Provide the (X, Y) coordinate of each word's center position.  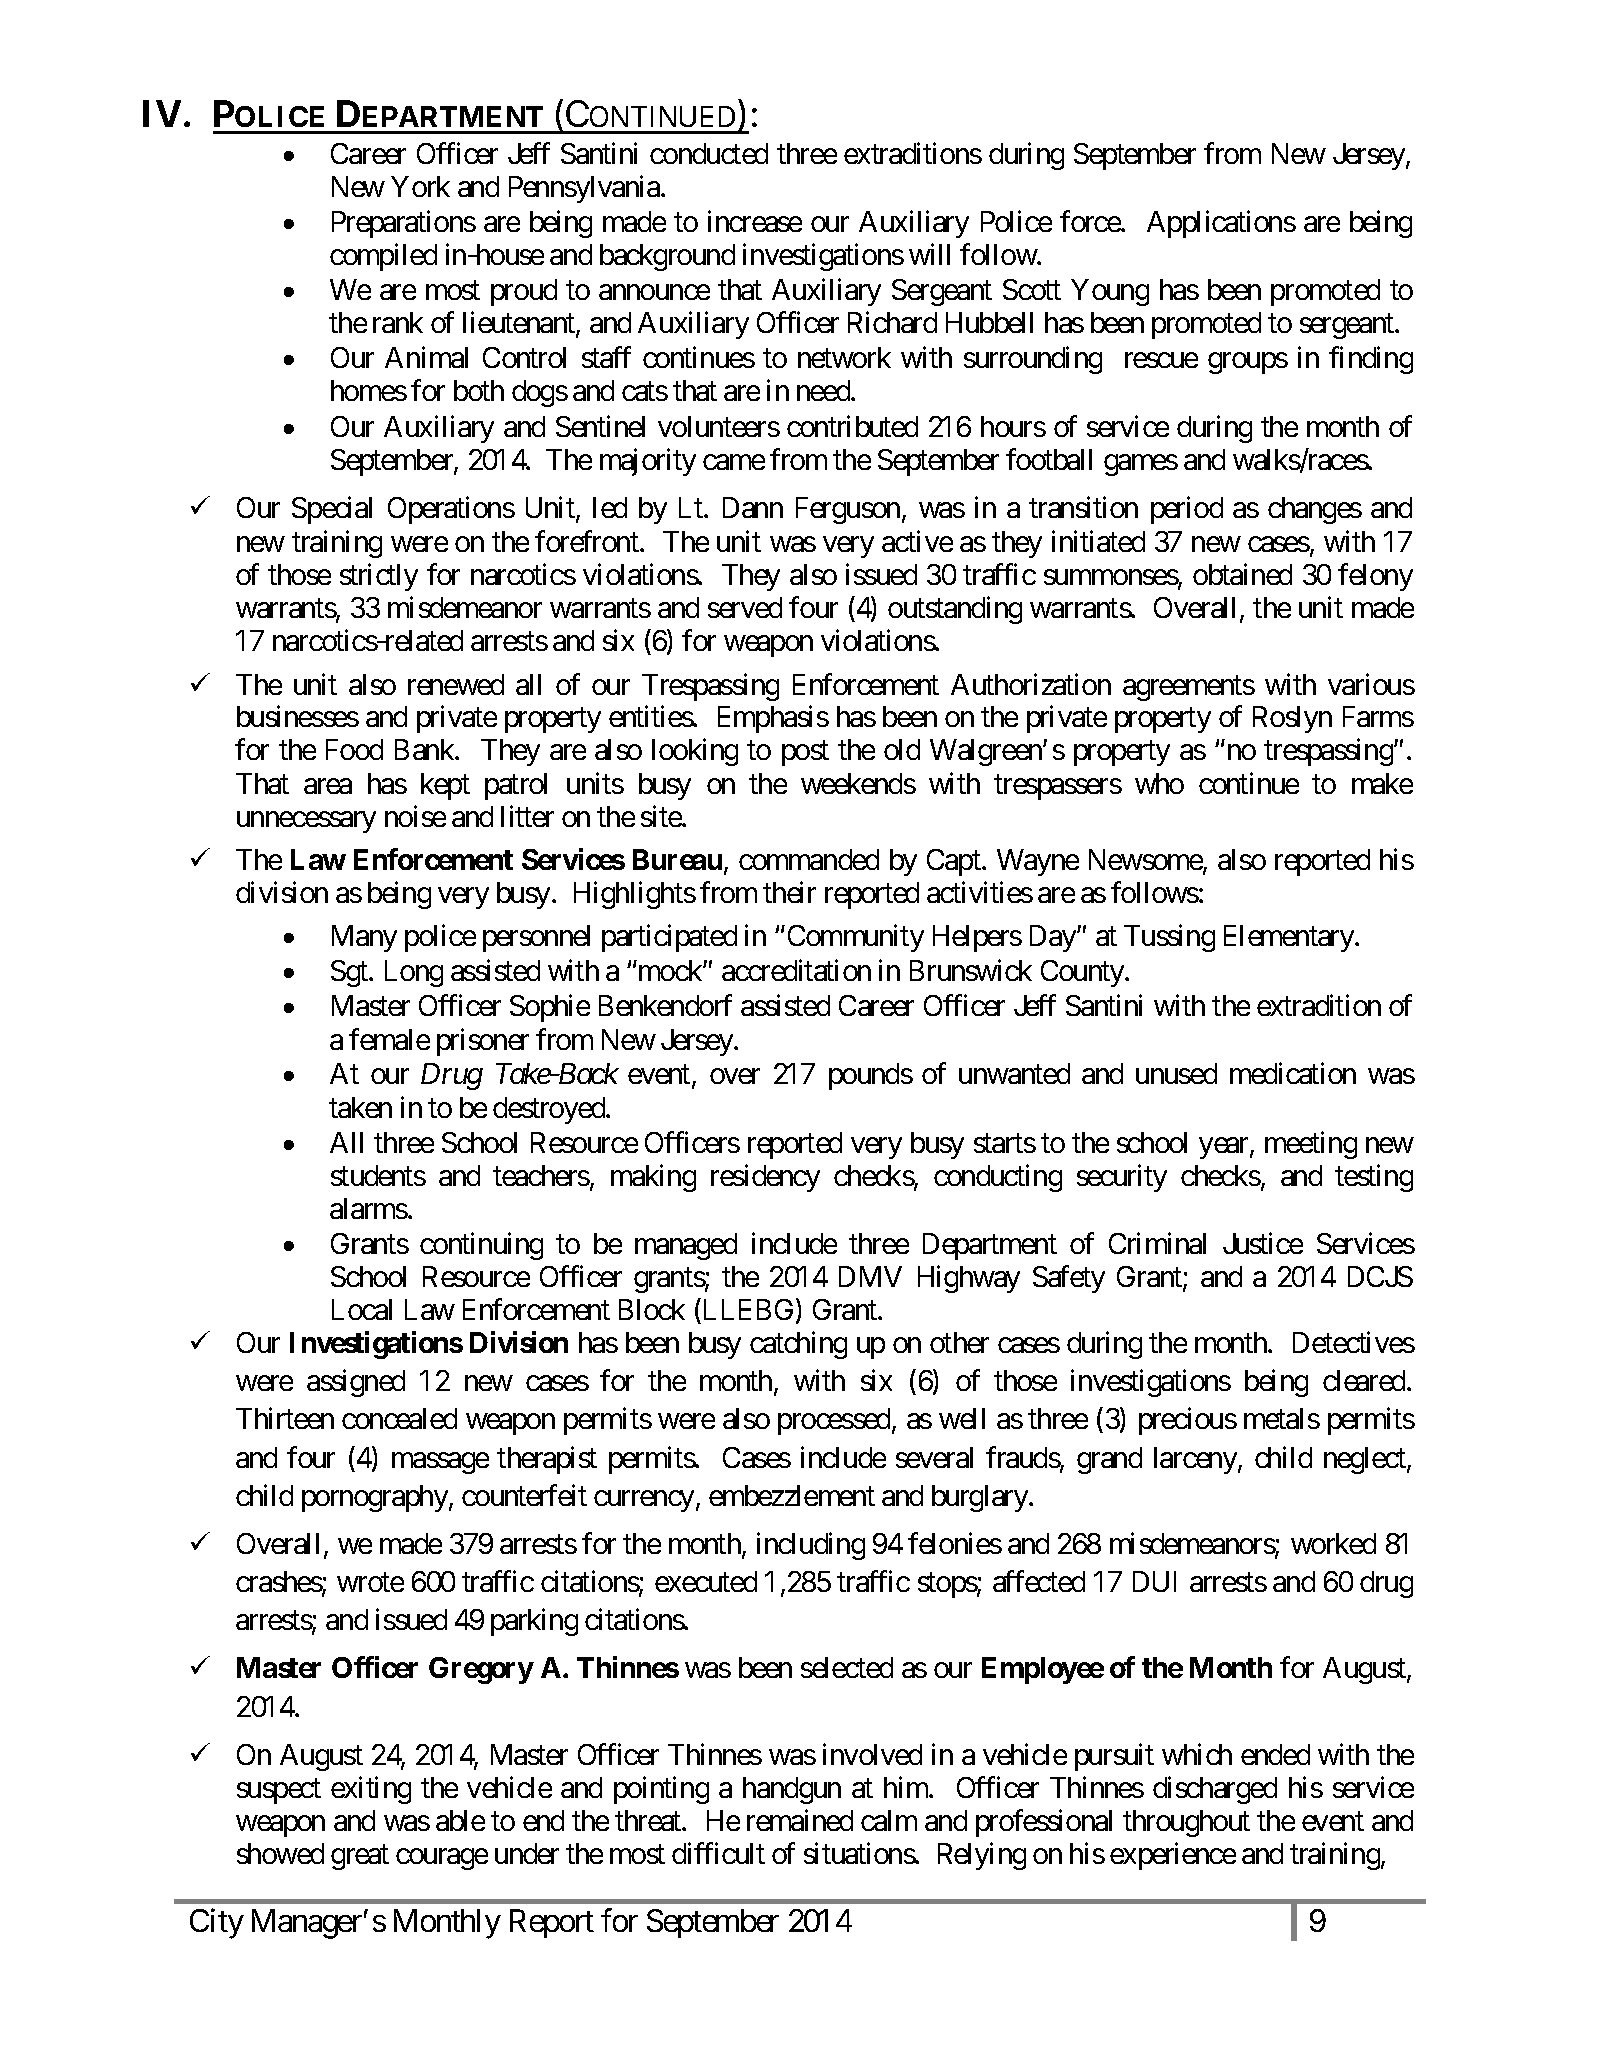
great (360, 1858)
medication (1293, 1073)
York (420, 186)
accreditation (796, 970)
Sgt (350, 973)
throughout (1186, 1823)
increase (755, 221)
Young (1110, 292)
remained (800, 1820)
